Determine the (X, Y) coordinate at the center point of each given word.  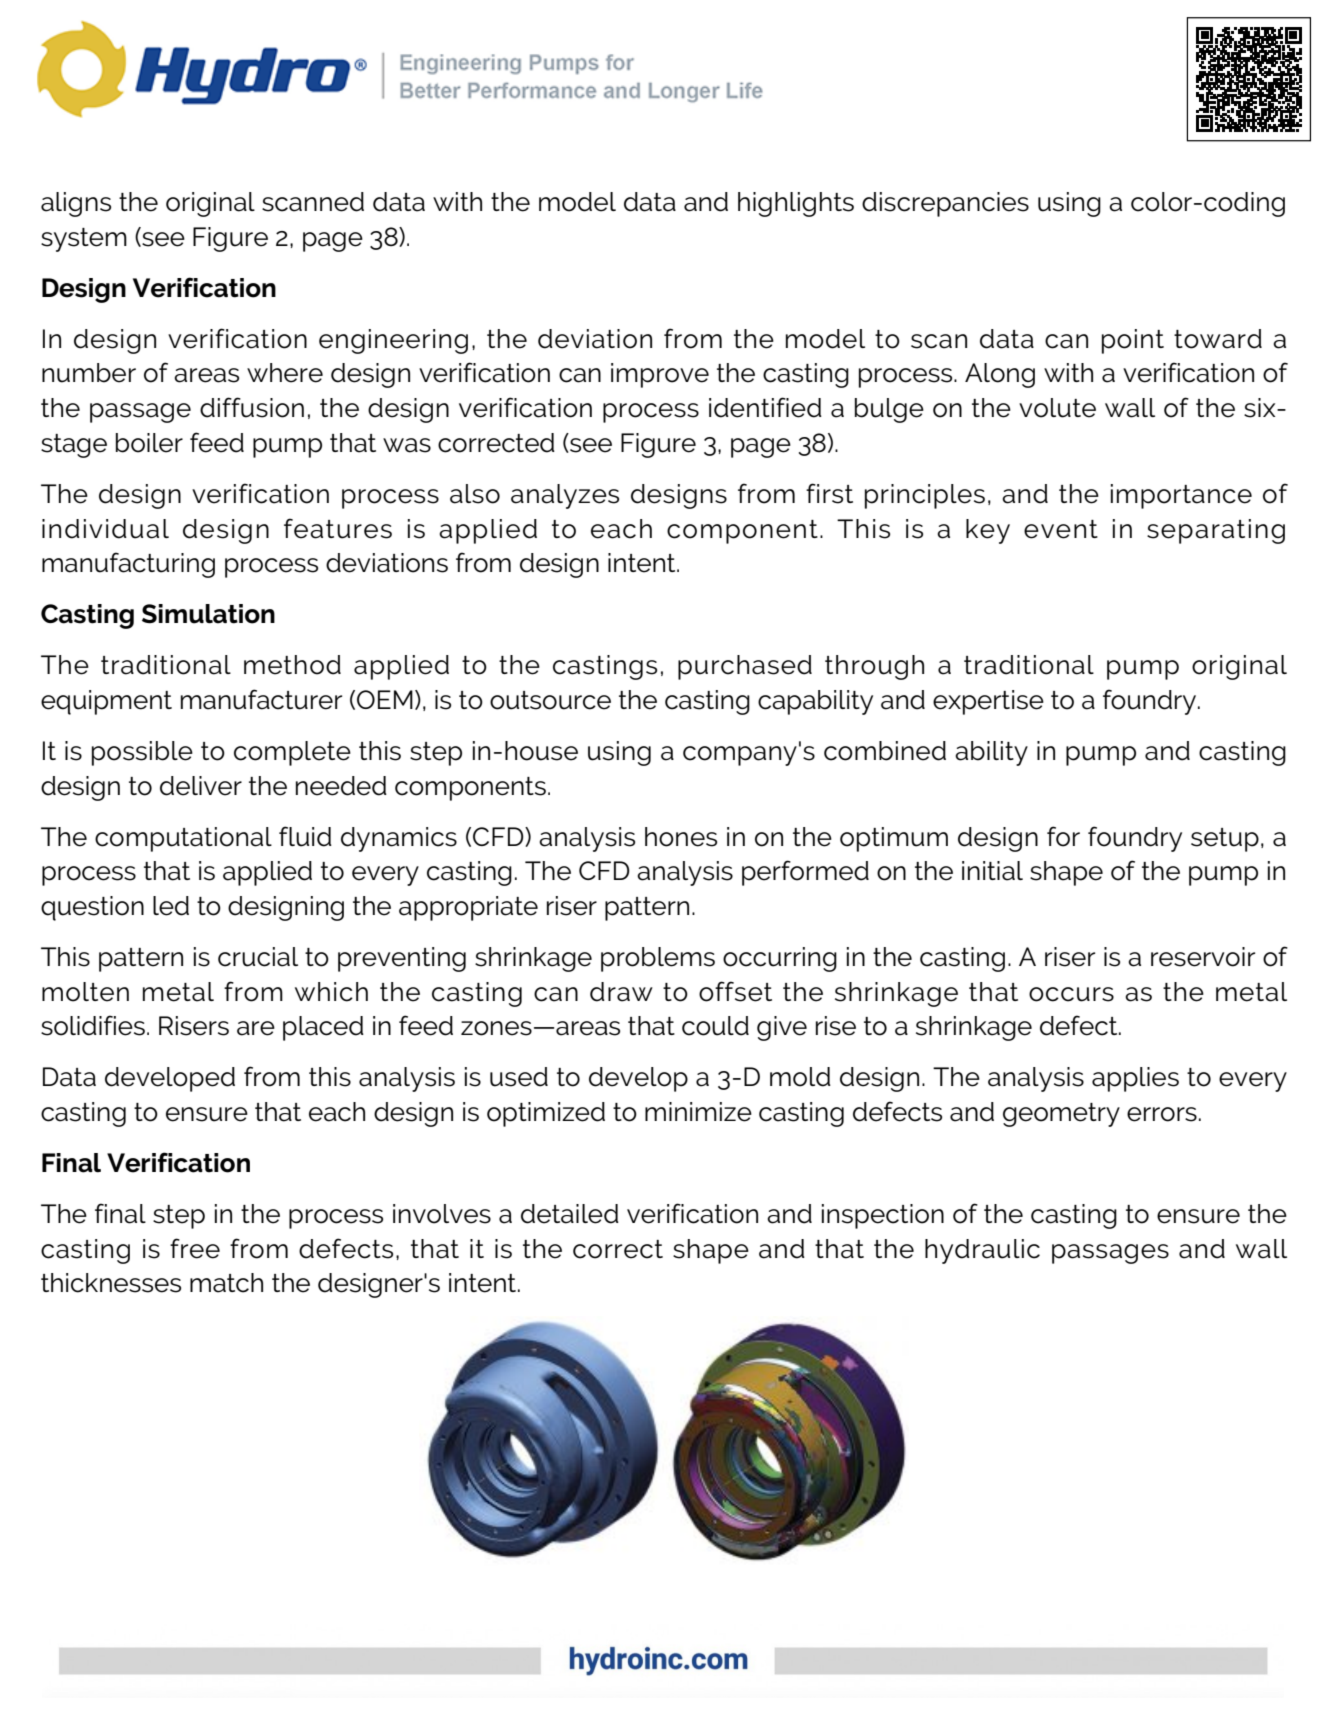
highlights (796, 204)
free (195, 1248)
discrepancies (945, 204)
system (84, 240)
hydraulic (982, 1251)
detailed (570, 1214)
